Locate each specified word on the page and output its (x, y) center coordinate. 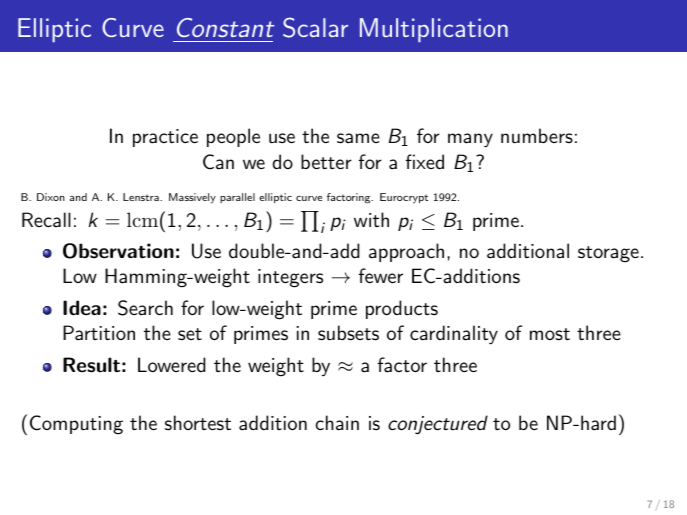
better (326, 161)
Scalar (315, 27)
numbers (537, 136)
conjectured (438, 425)
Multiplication (434, 30)
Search (145, 308)
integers (290, 278)
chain (337, 423)
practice (165, 138)
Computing (76, 425)
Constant (226, 27)
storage (608, 254)
